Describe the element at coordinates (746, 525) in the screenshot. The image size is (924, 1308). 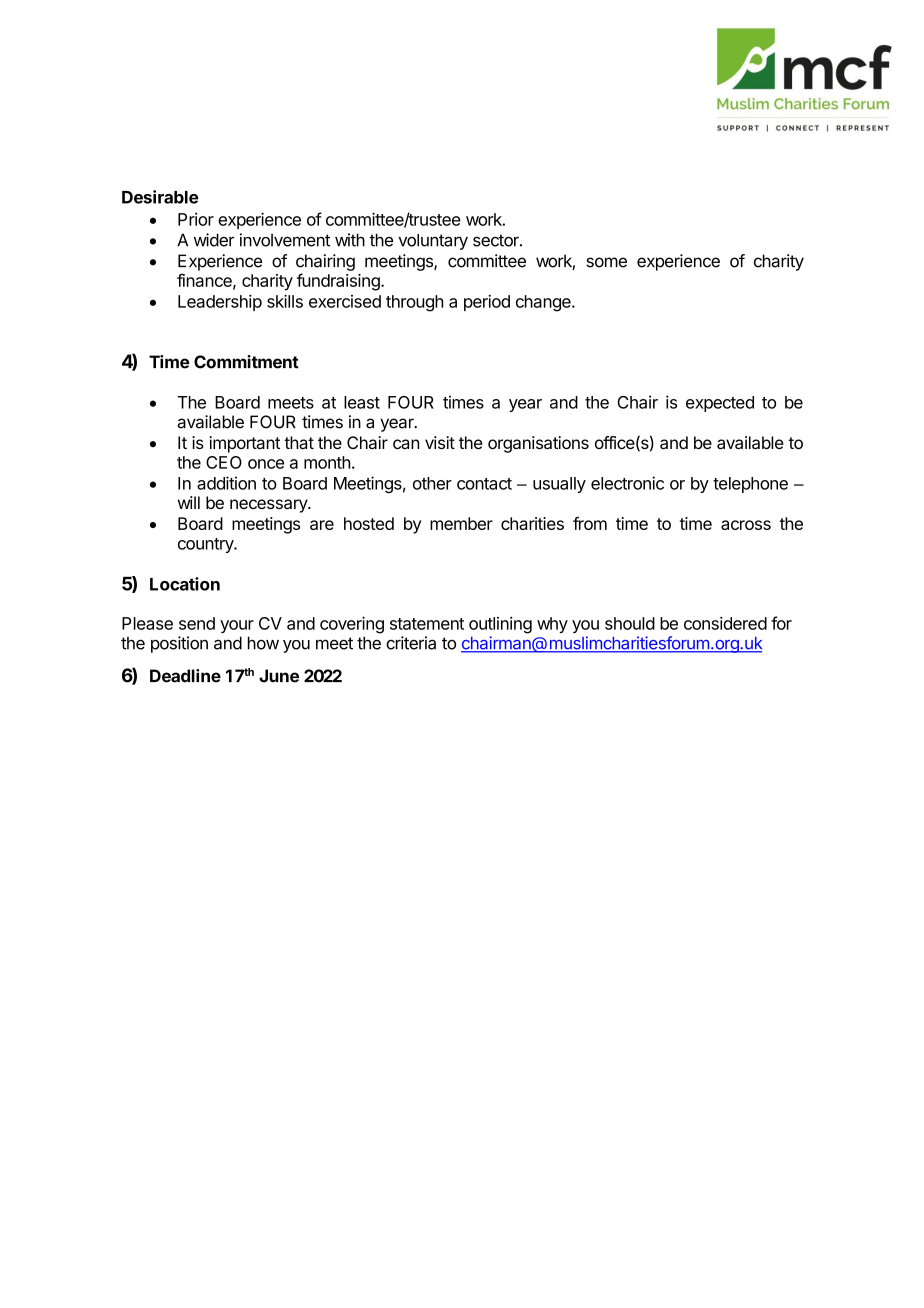
I see `across` at that location.
